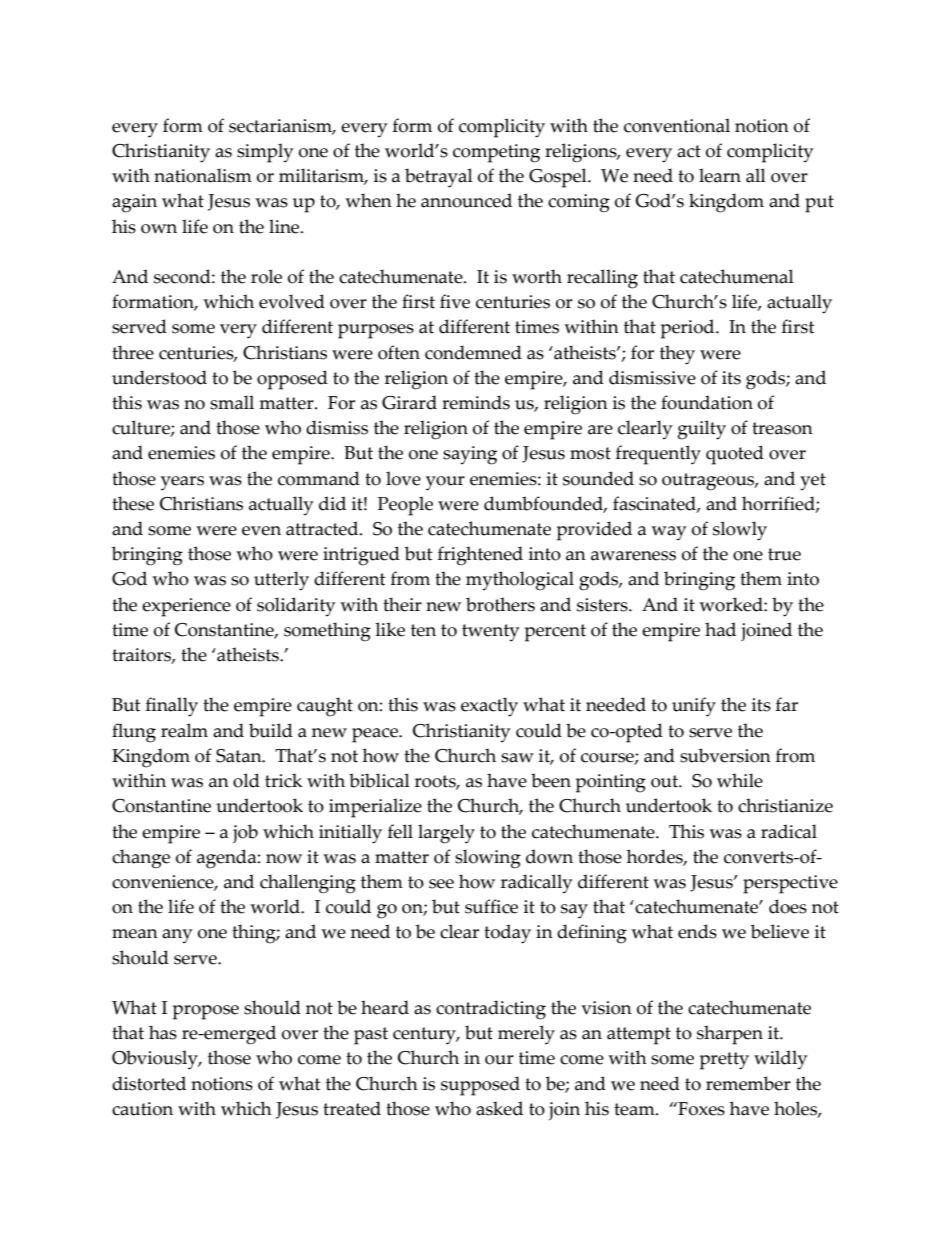 This screenshot has height=1233, width=952. I want to click on distorted, so click(149, 1083).
